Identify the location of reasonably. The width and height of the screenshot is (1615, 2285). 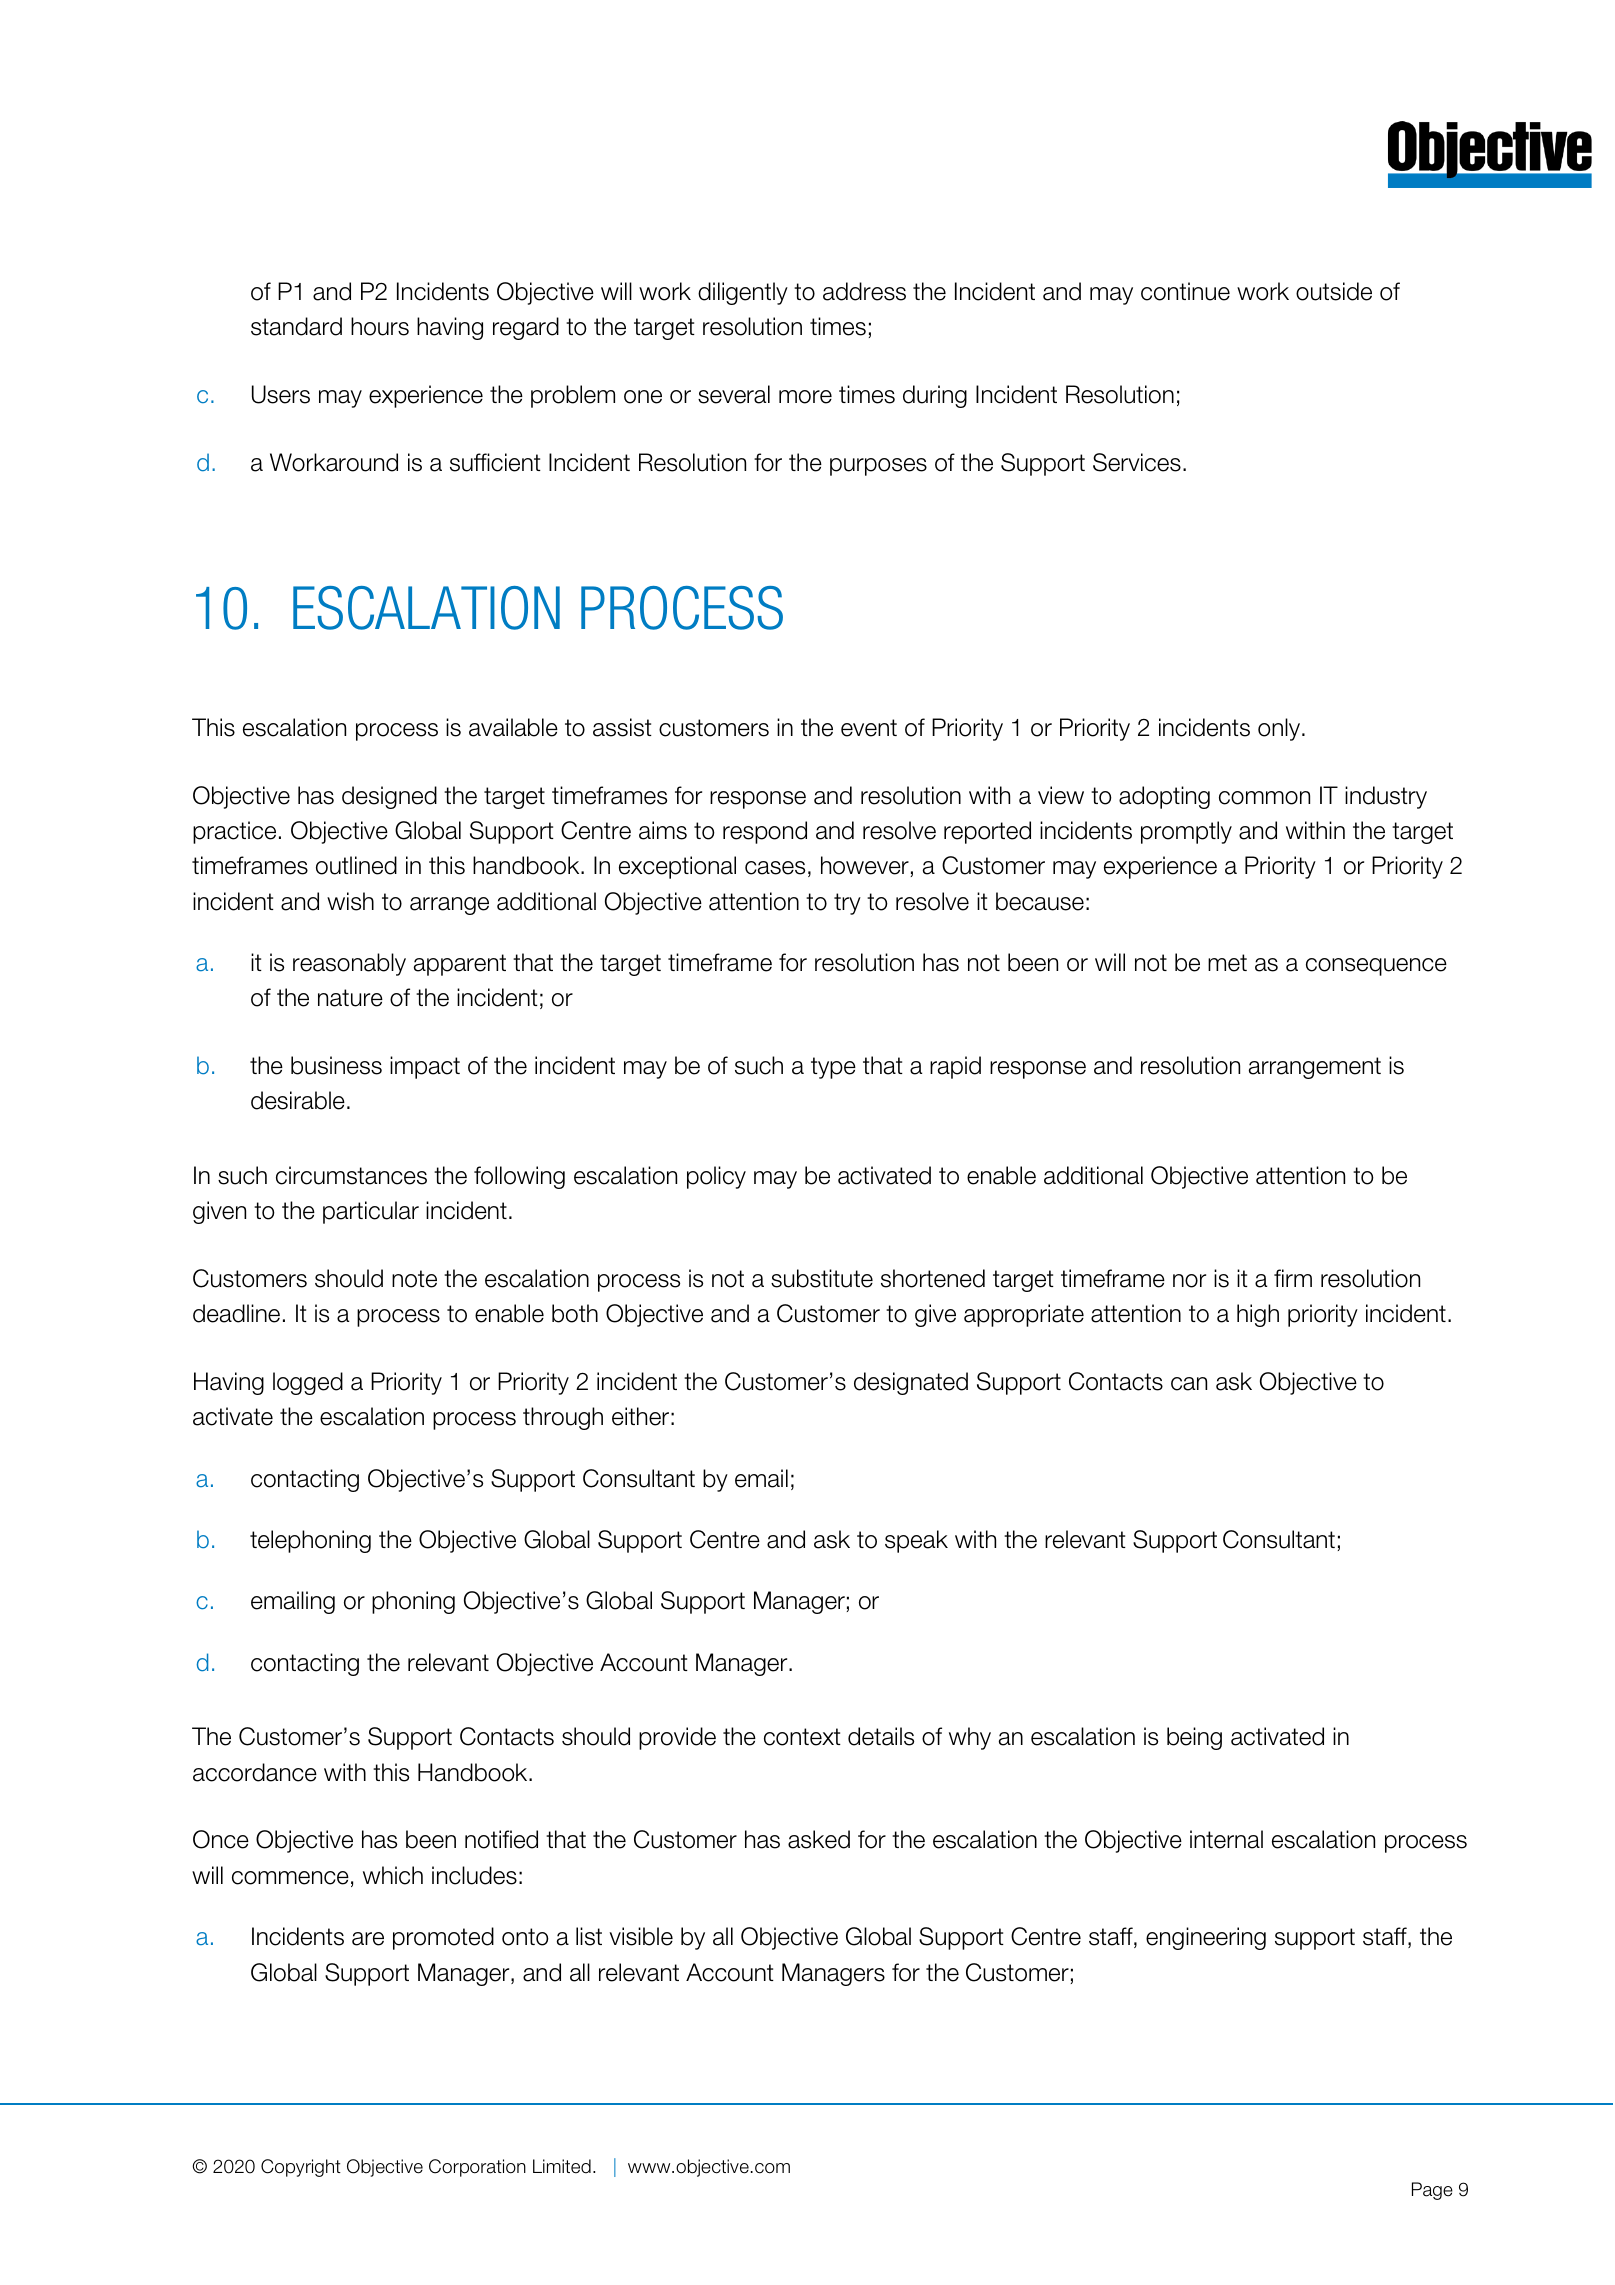
(349, 964).
